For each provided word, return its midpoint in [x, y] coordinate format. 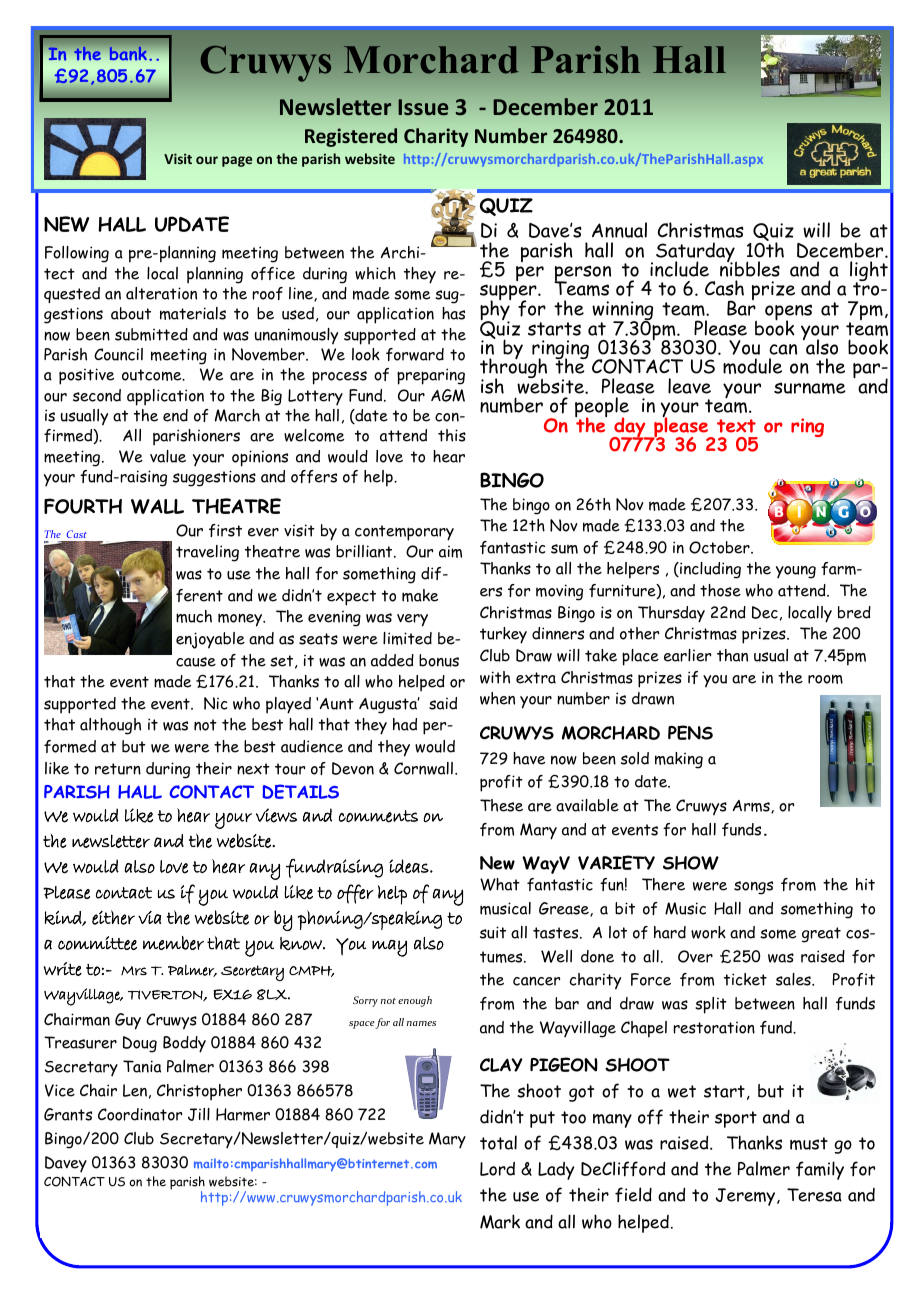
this [452, 435]
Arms [752, 806]
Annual [619, 230]
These [501, 805]
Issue [423, 107]
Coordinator [140, 1114]
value [168, 456]
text [736, 426]
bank [128, 53]
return [118, 769]
